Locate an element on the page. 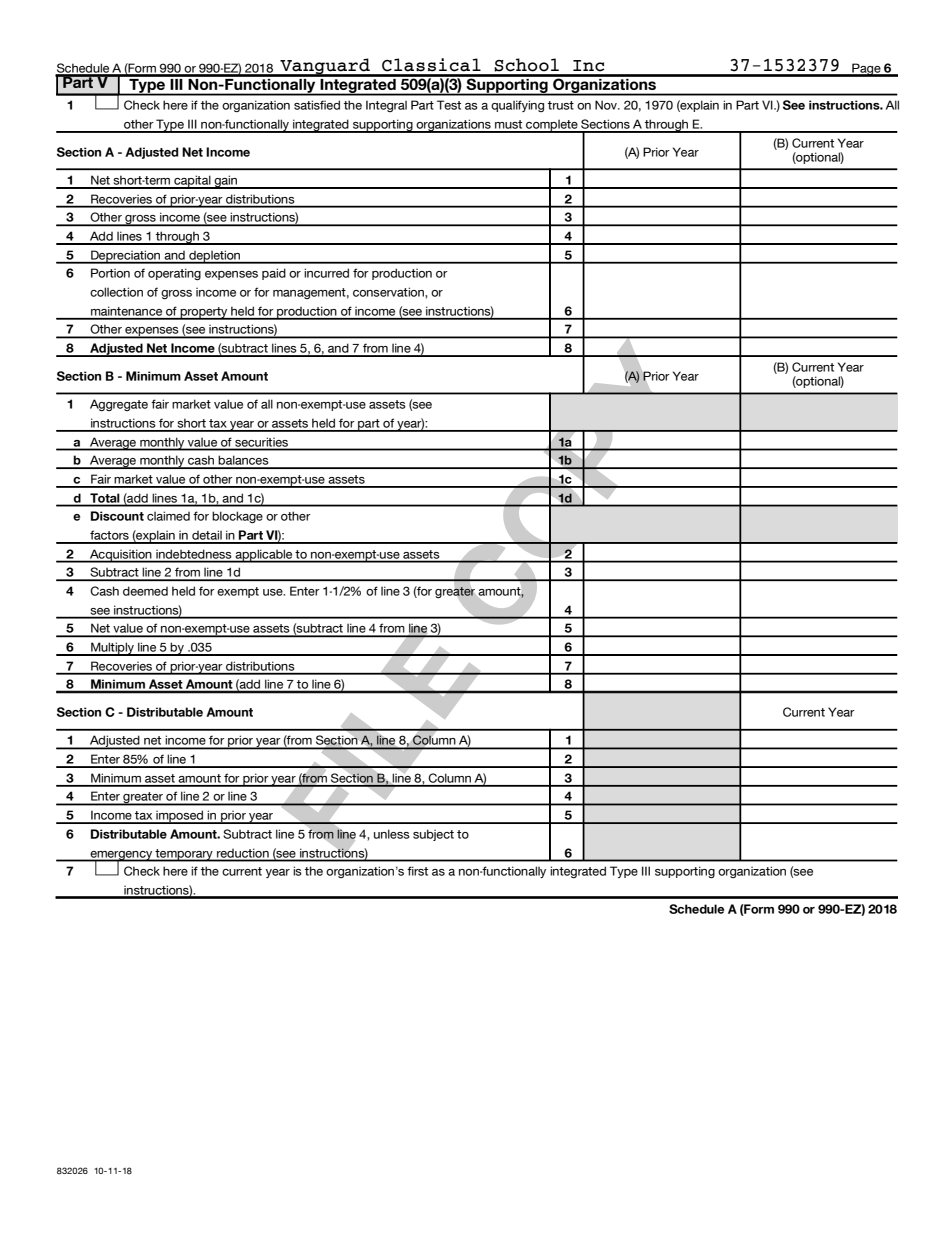 This page has width=952, height=1233. claimed is located at coordinates (168, 516).
